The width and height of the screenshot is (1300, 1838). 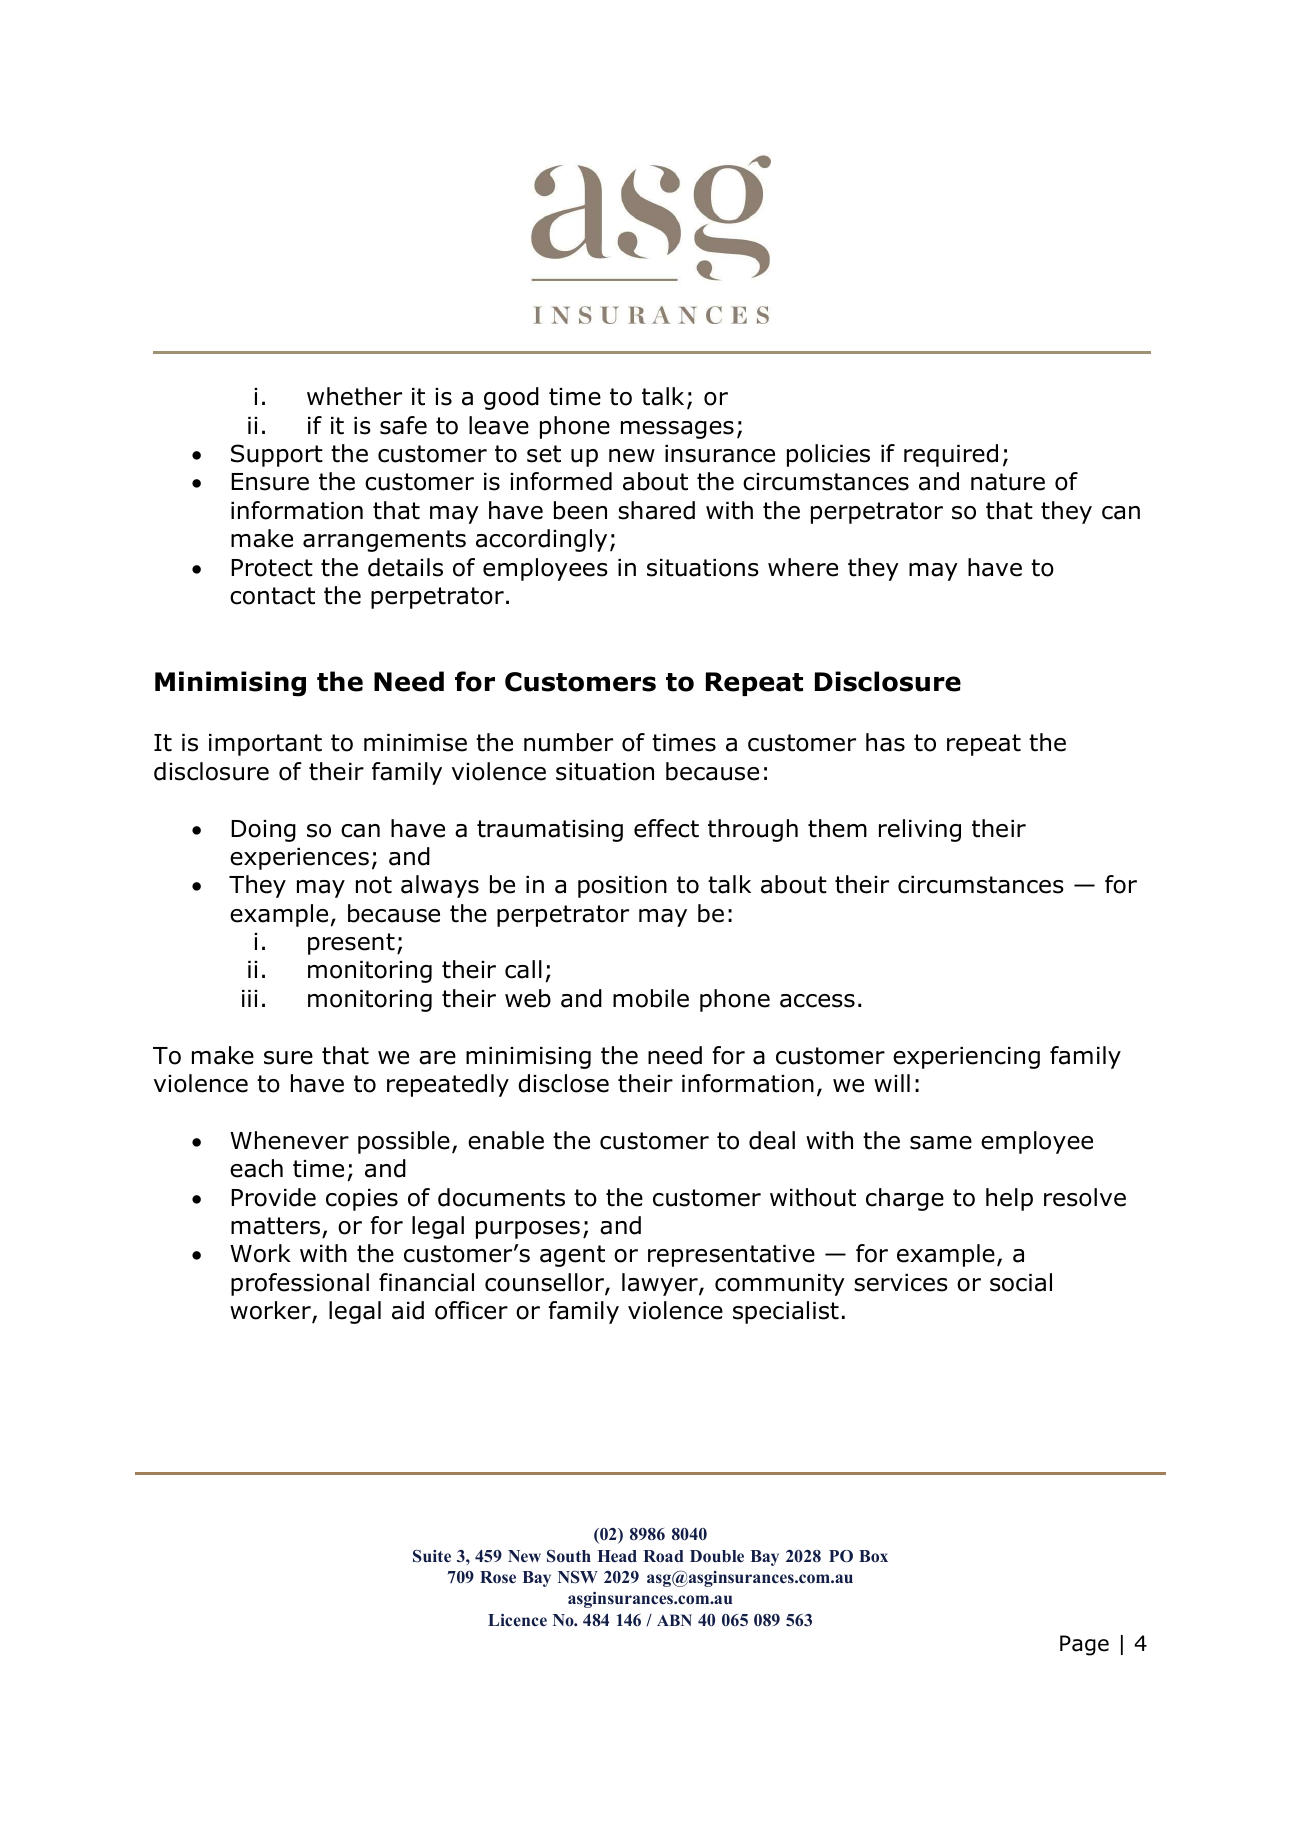 What do you see at coordinates (408, 1310) in the screenshot?
I see `aid` at bounding box center [408, 1310].
